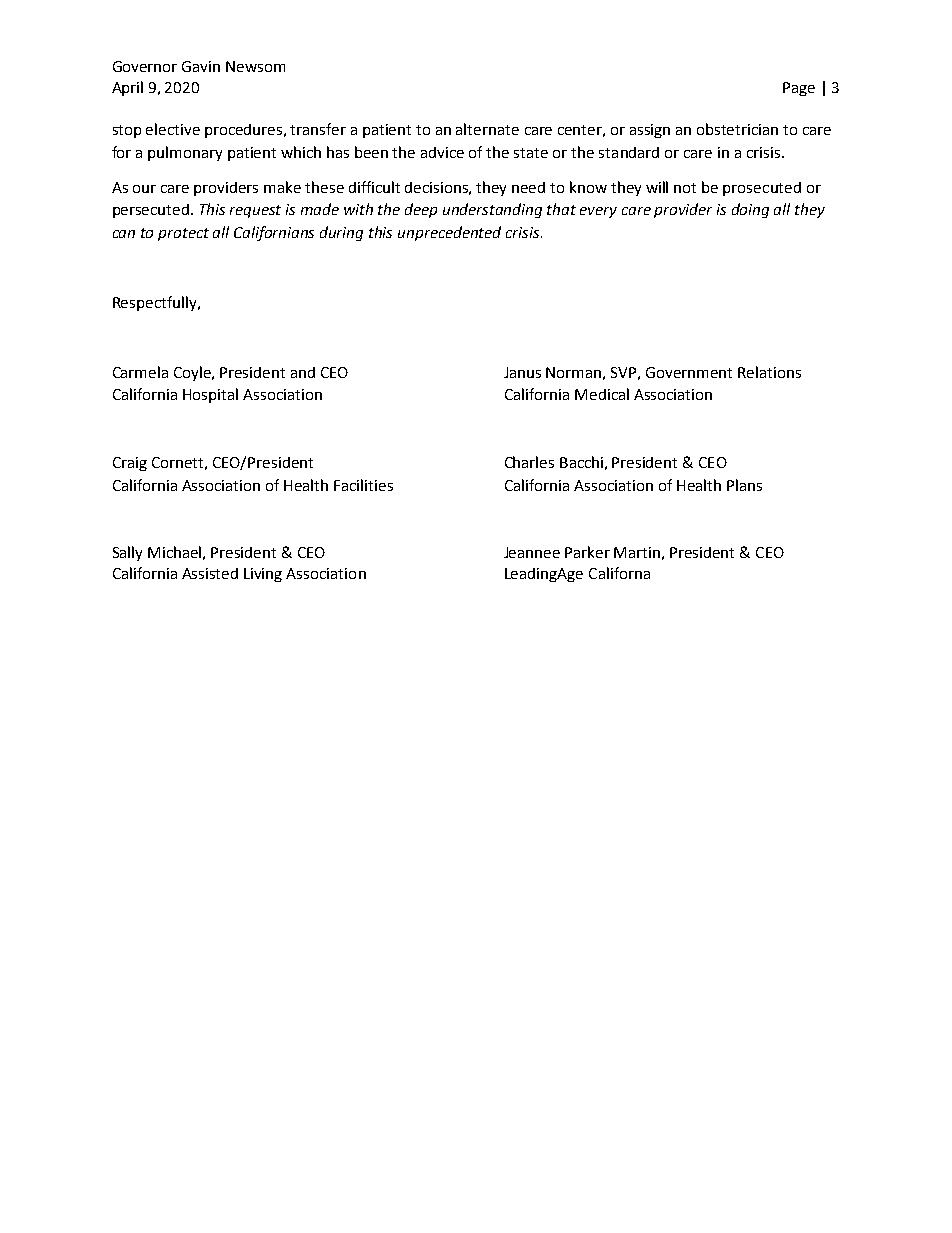  What do you see at coordinates (210, 573) in the image?
I see `Assisted` at bounding box center [210, 573].
